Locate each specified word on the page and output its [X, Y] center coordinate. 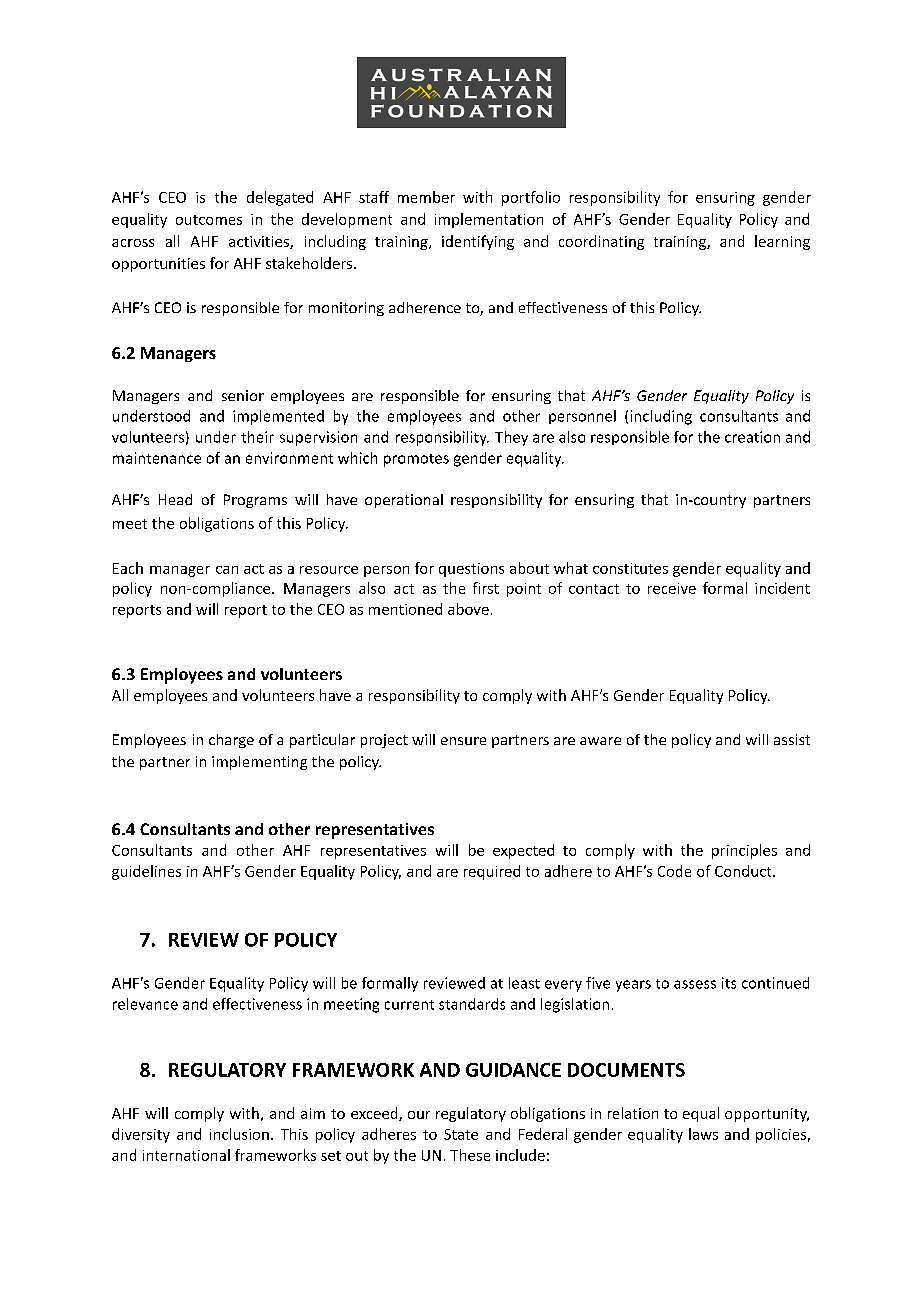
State [461, 1134]
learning [782, 242]
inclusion [239, 1134]
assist [792, 739]
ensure [463, 741]
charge [231, 741]
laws [703, 1134]
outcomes [209, 220]
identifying [478, 242]
